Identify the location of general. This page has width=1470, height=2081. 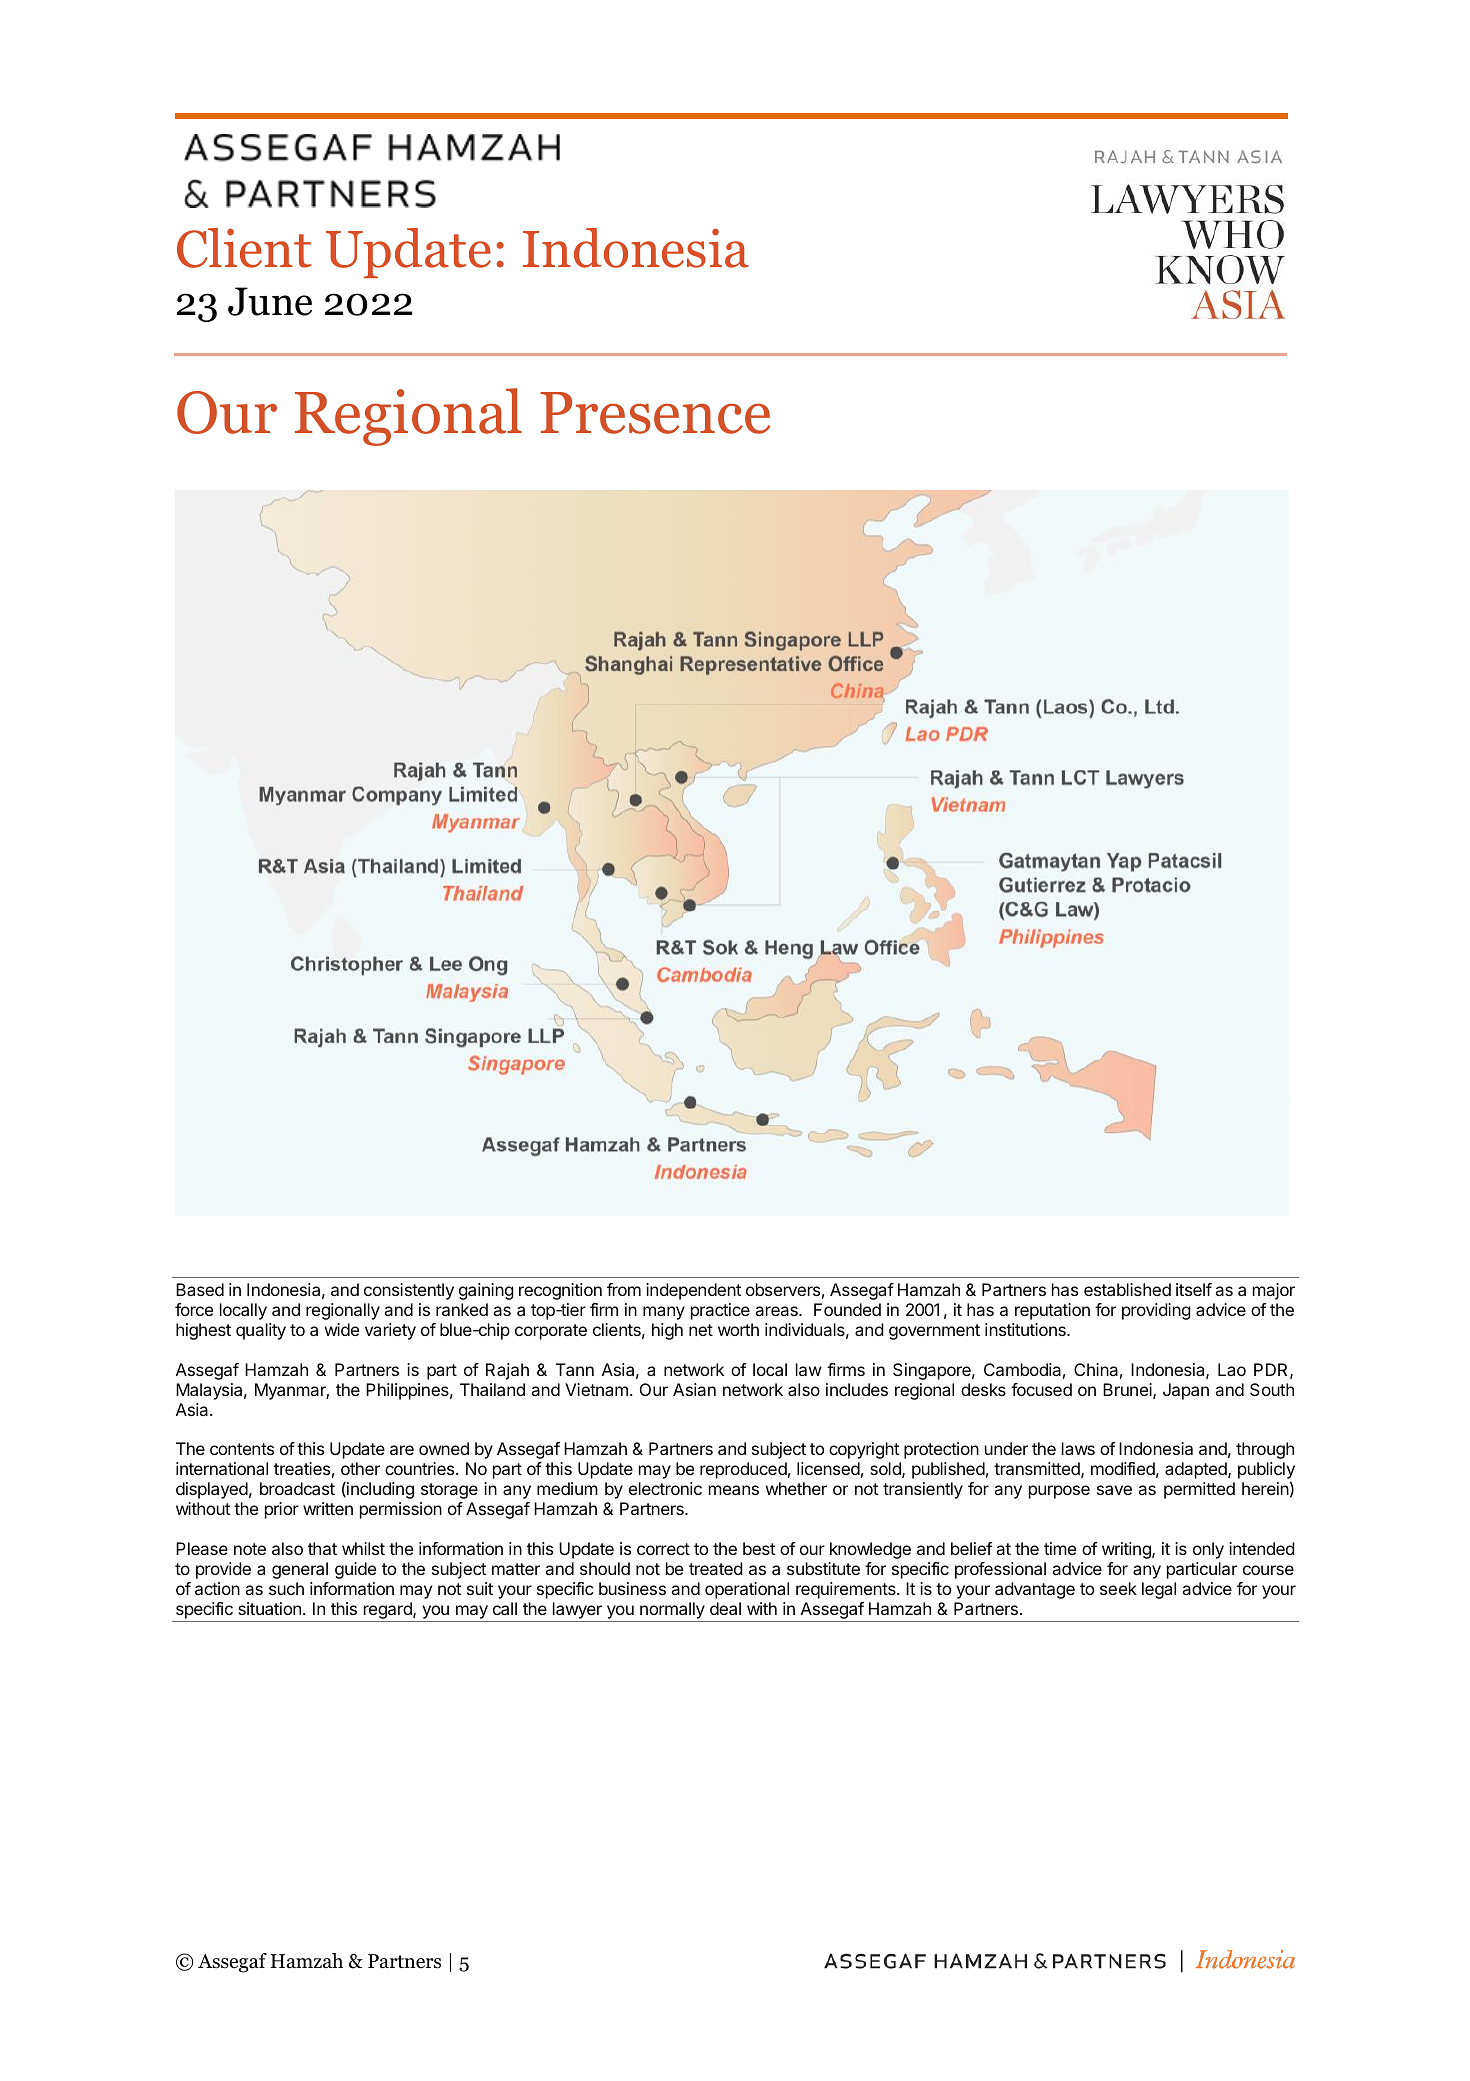
(300, 1570).
